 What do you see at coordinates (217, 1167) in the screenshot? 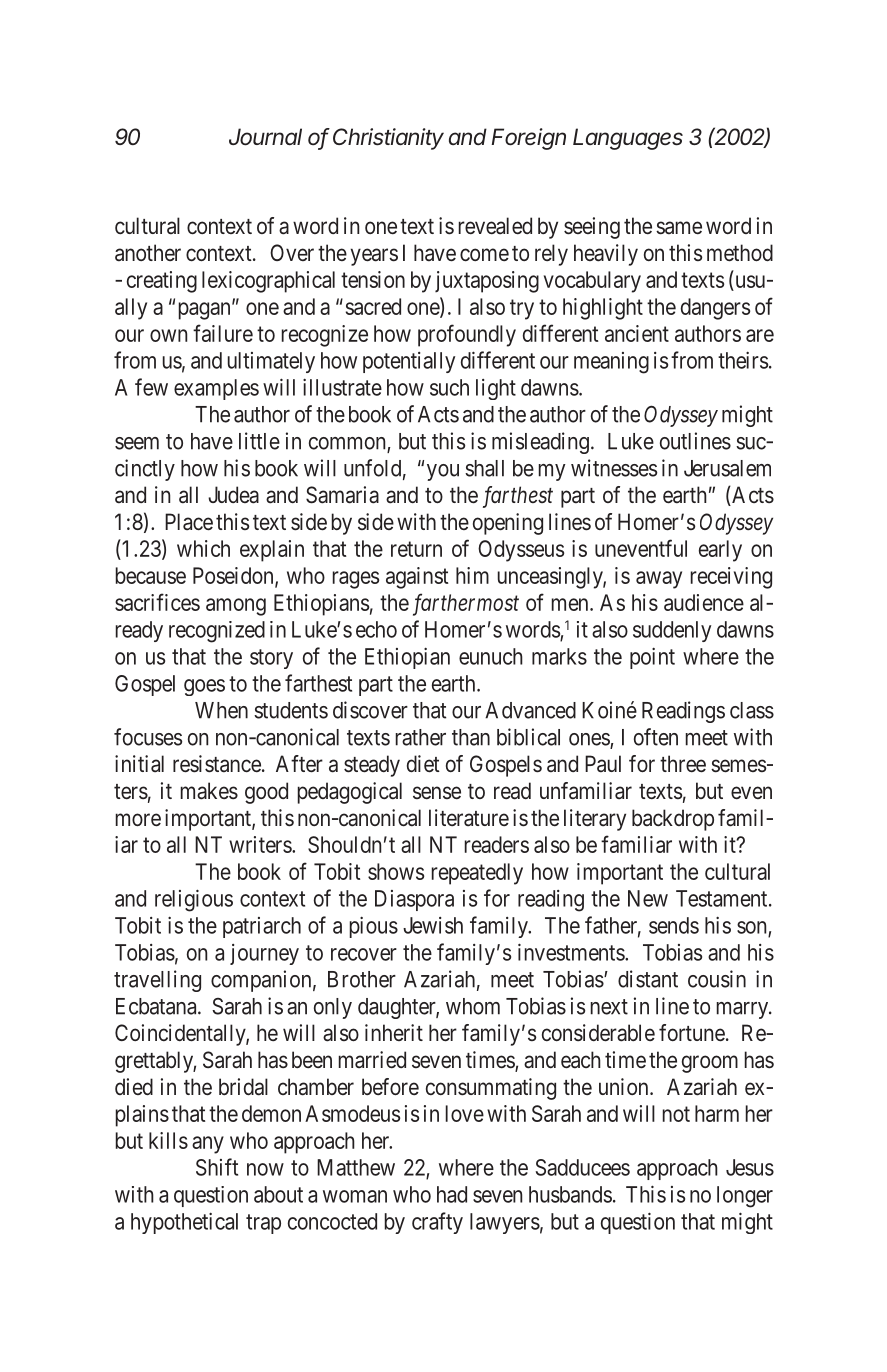
I see `Shift` at bounding box center [217, 1167].
